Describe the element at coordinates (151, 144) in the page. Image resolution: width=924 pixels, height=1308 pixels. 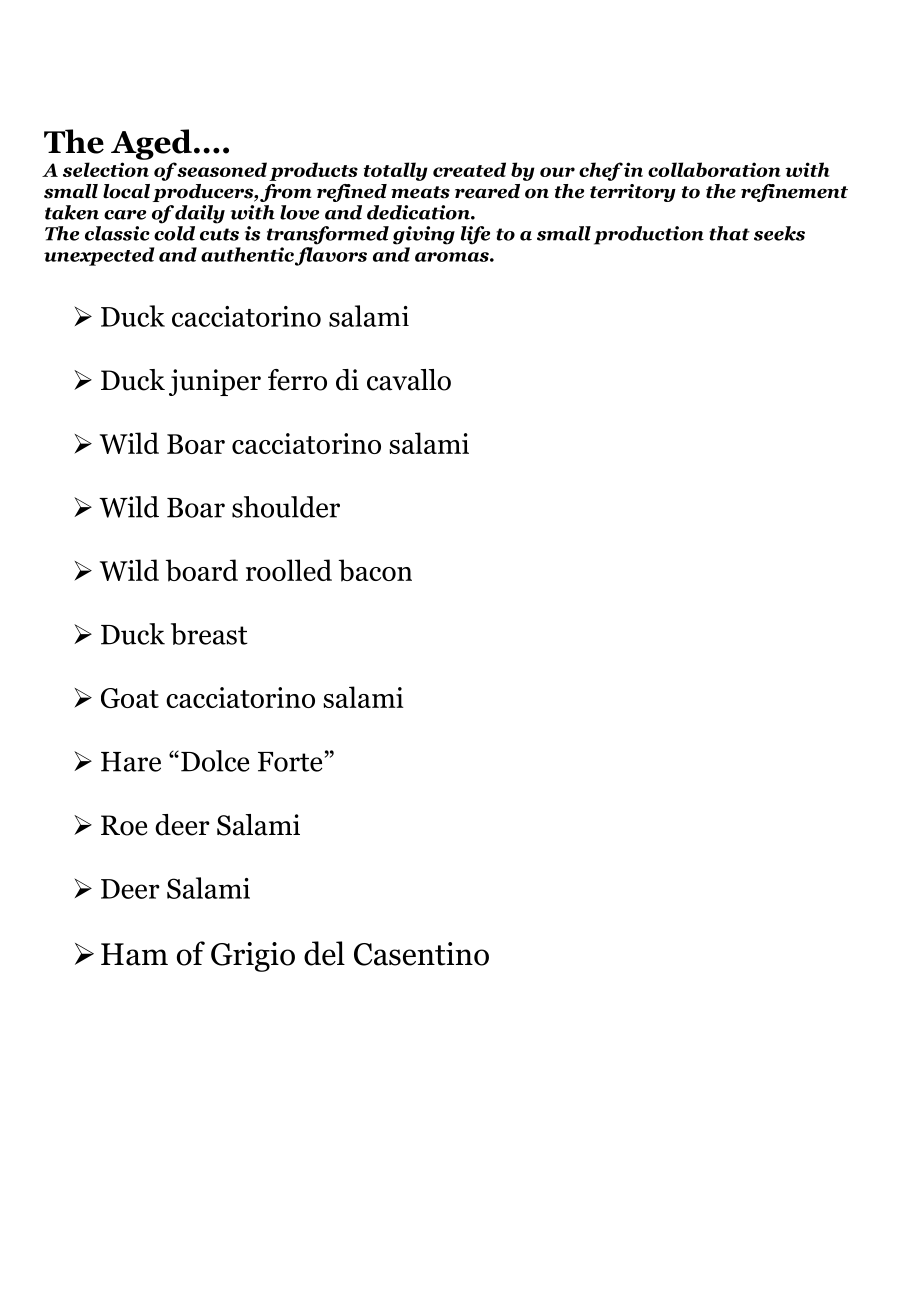
I see `Aged` at that location.
